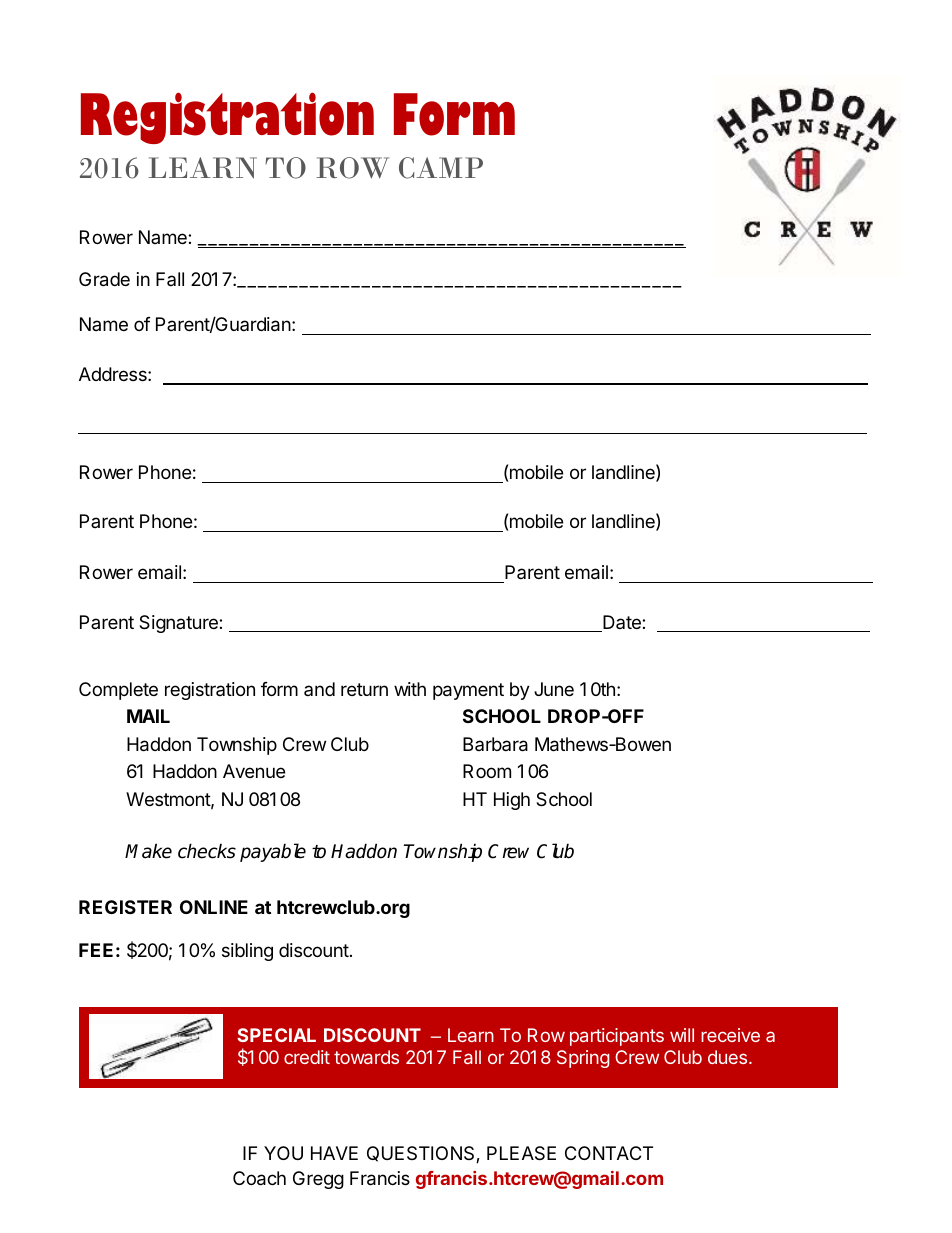 Image resolution: width=952 pixels, height=1233 pixels. Describe the element at coordinates (410, 689) in the image. I see `with` at that location.
